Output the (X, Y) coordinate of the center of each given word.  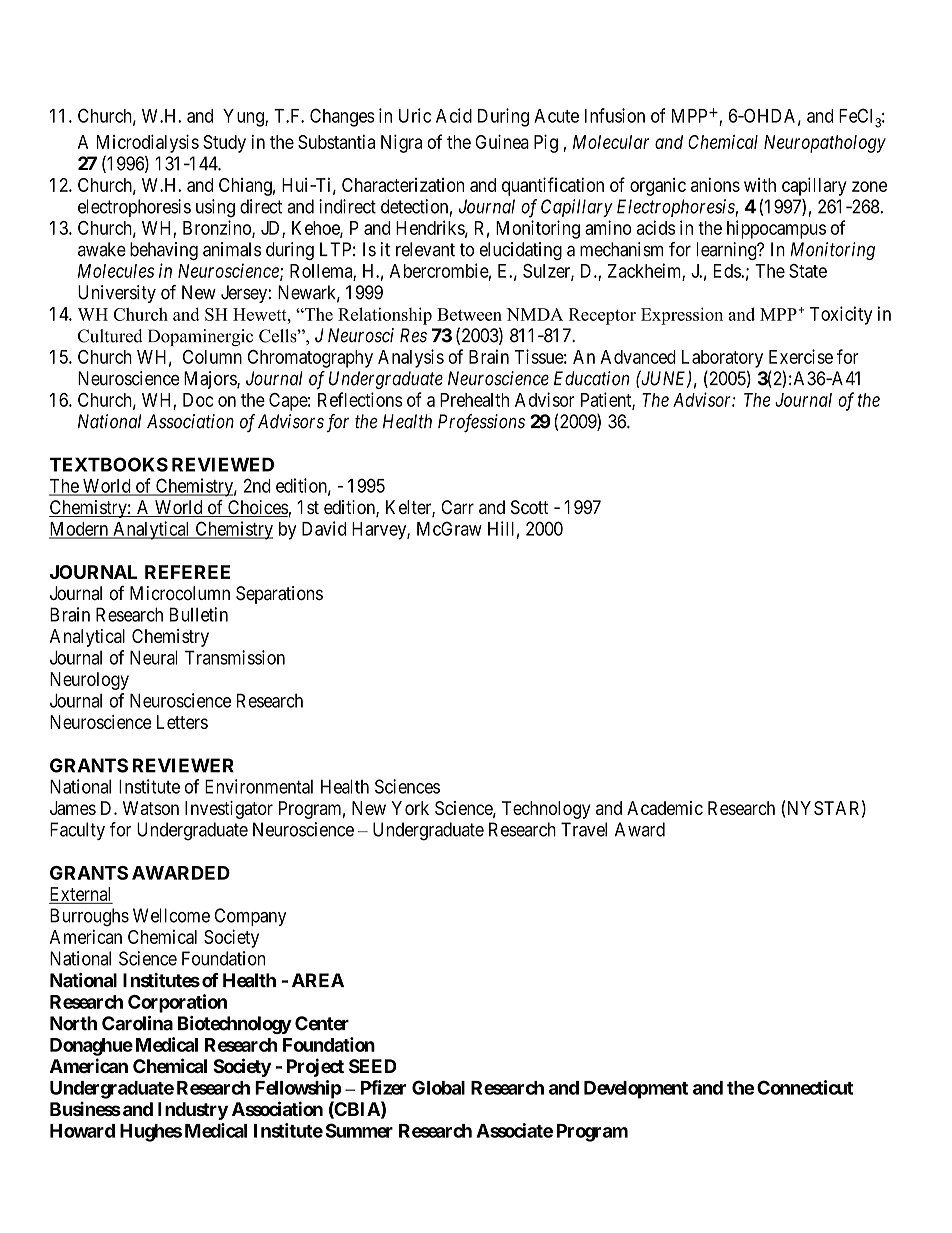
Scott (529, 507)
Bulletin (199, 614)
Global (438, 1087)
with (760, 185)
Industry (193, 1111)
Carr (457, 507)
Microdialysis (148, 143)
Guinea (502, 141)
